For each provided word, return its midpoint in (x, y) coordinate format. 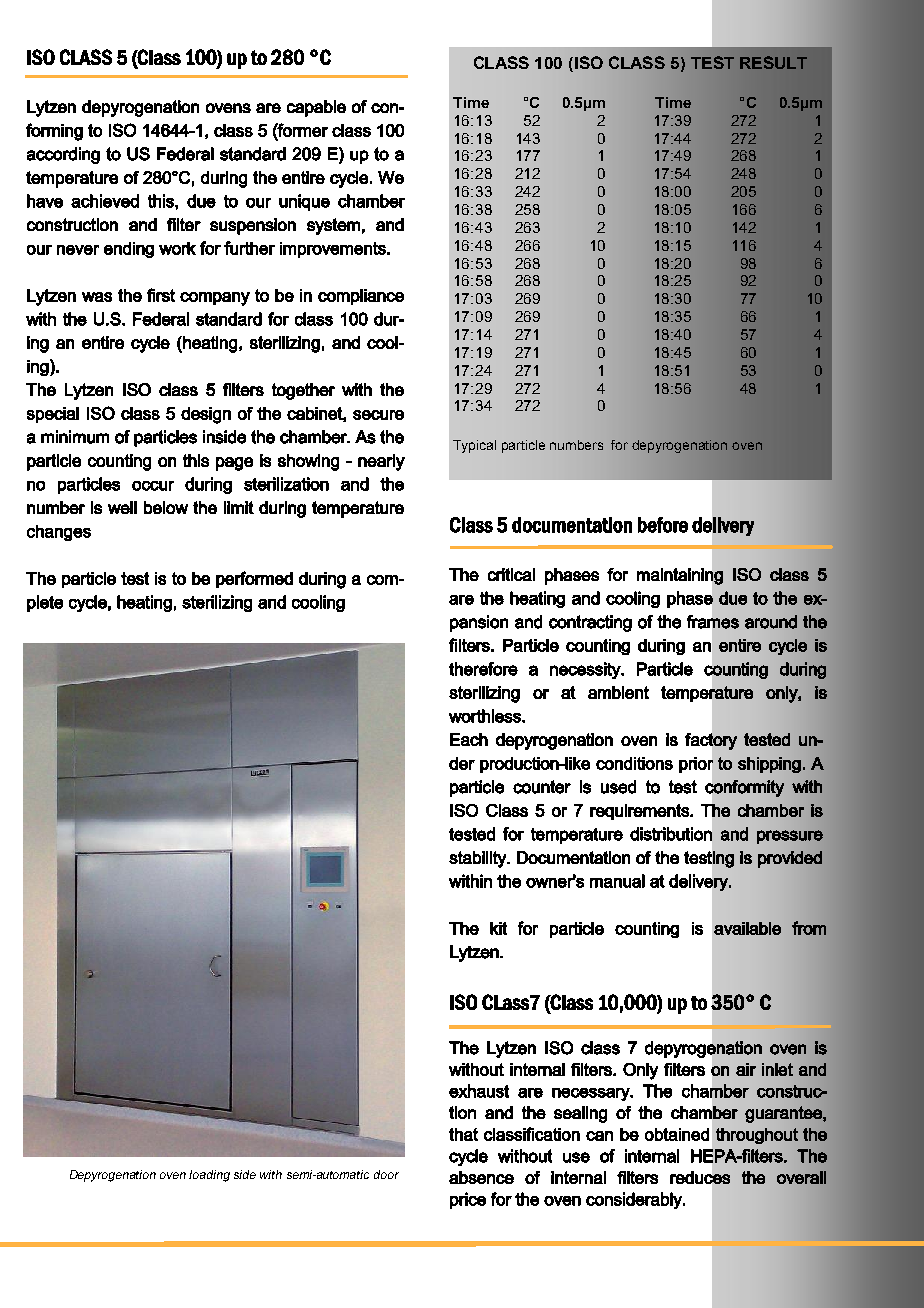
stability (479, 859)
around (771, 622)
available (747, 928)
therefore (483, 669)
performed (254, 579)
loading (209, 1176)
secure (378, 415)
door (386, 1174)
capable (316, 108)
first (161, 295)
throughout (757, 1136)
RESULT (773, 62)
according (63, 155)
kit (498, 928)
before (663, 525)
